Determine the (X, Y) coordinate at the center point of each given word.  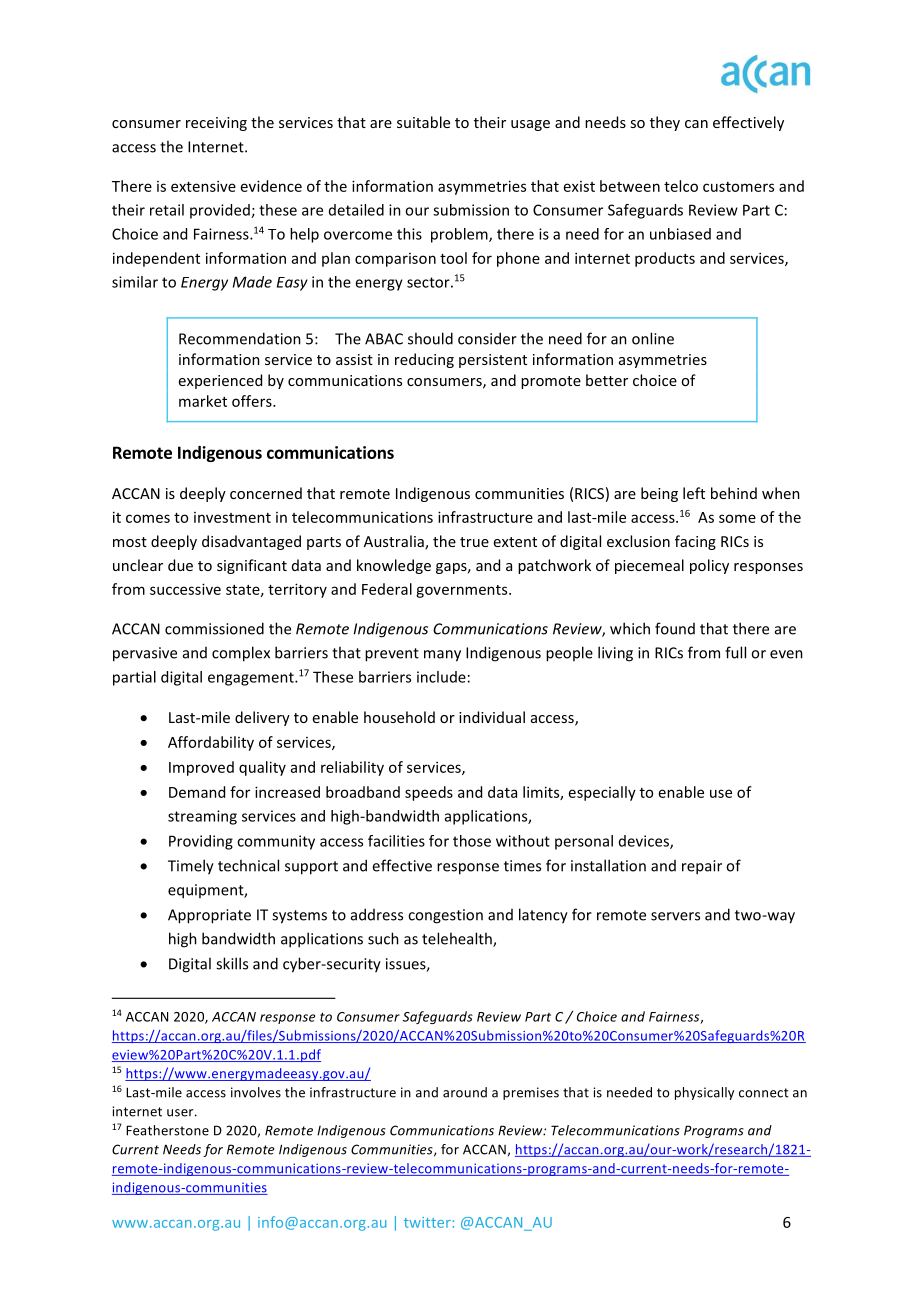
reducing (424, 360)
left (694, 493)
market (203, 401)
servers (675, 916)
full (735, 652)
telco (681, 186)
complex (241, 654)
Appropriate (209, 916)
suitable (423, 122)
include (441, 677)
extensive (203, 186)
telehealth (458, 939)
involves (256, 1092)
